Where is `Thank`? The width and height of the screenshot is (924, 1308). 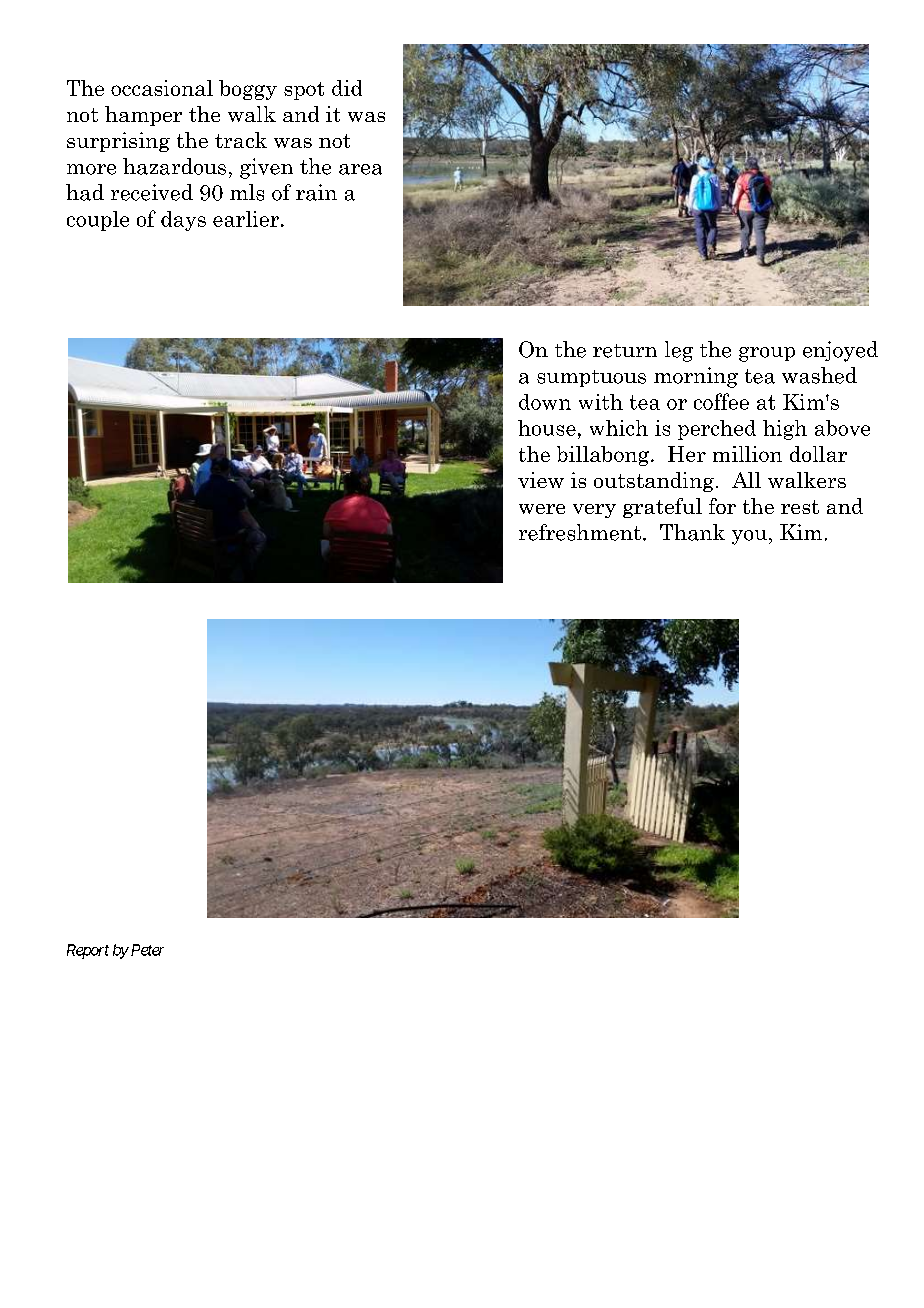 Thank is located at coordinates (692, 532).
